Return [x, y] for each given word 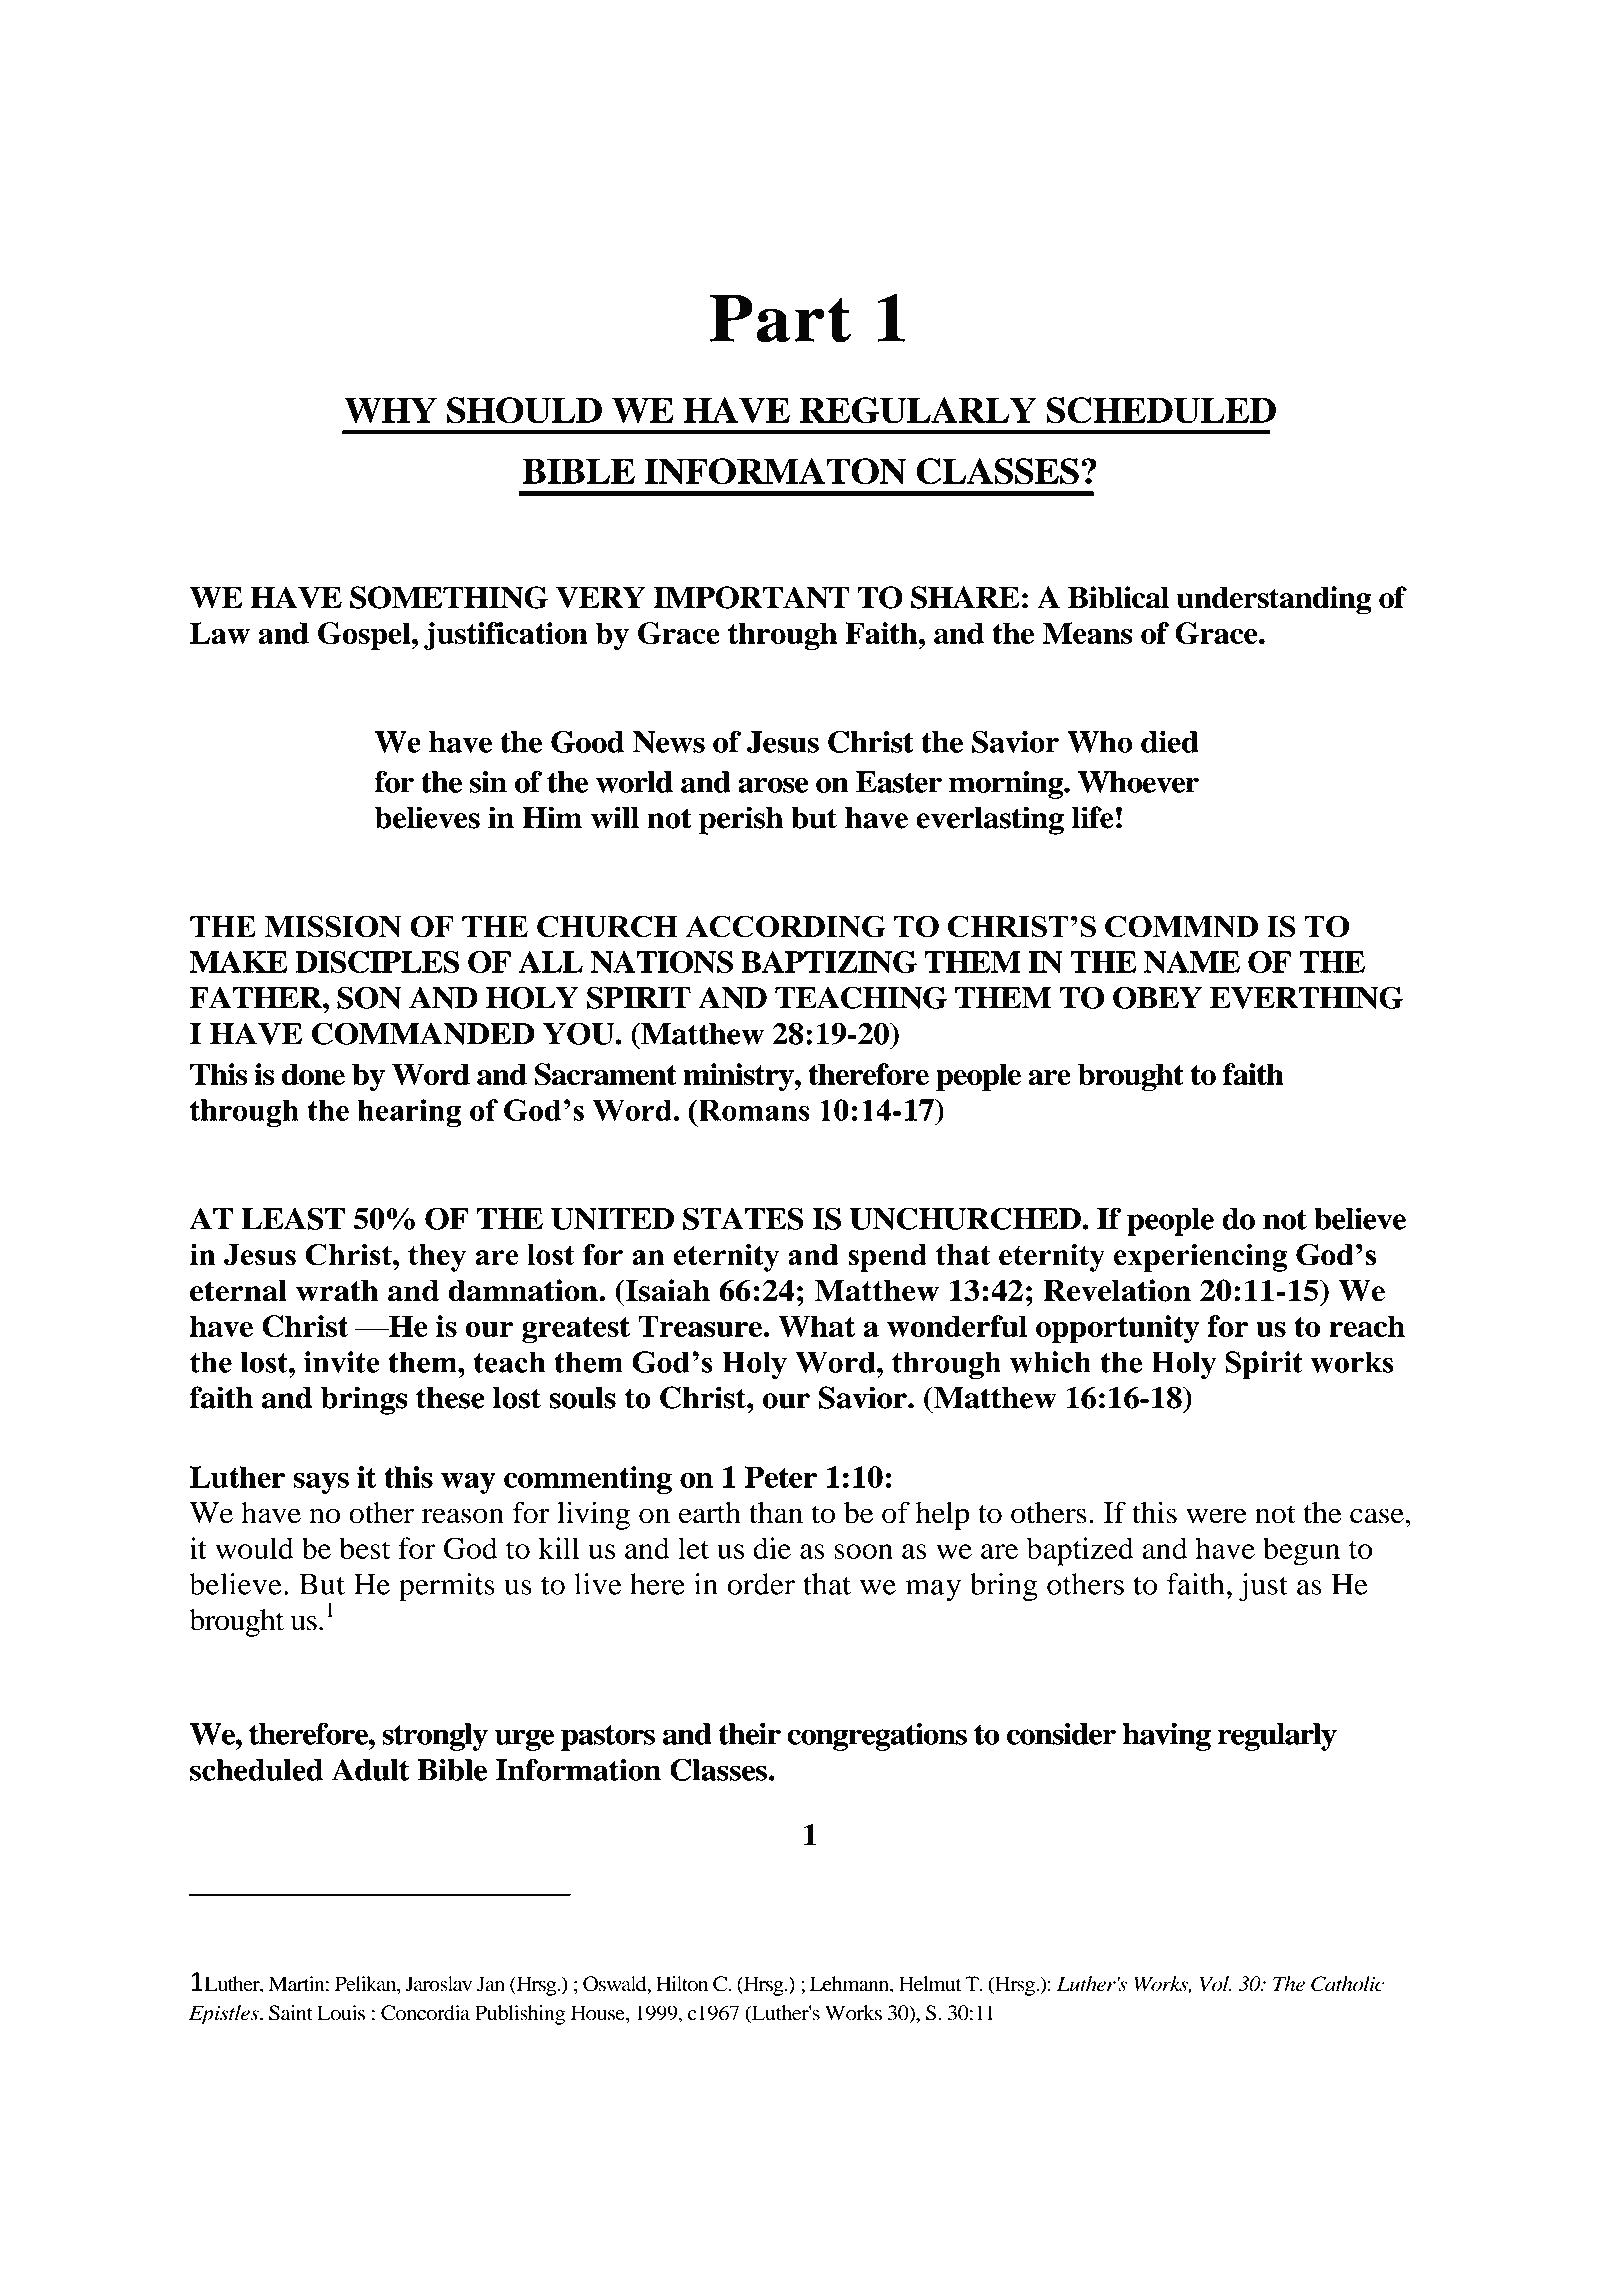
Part [780, 318]
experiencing [1200, 1257]
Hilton [682, 1984]
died [1170, 742]
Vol [1215, 1984]
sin [488, 782]
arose [773, 785]
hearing [409, 1113]
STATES [743, 1218]
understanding [1274, 600]
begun [1301, 1551]
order [761, 1584]
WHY [390, 410]
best [365, 1548]
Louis [341, 2013]
